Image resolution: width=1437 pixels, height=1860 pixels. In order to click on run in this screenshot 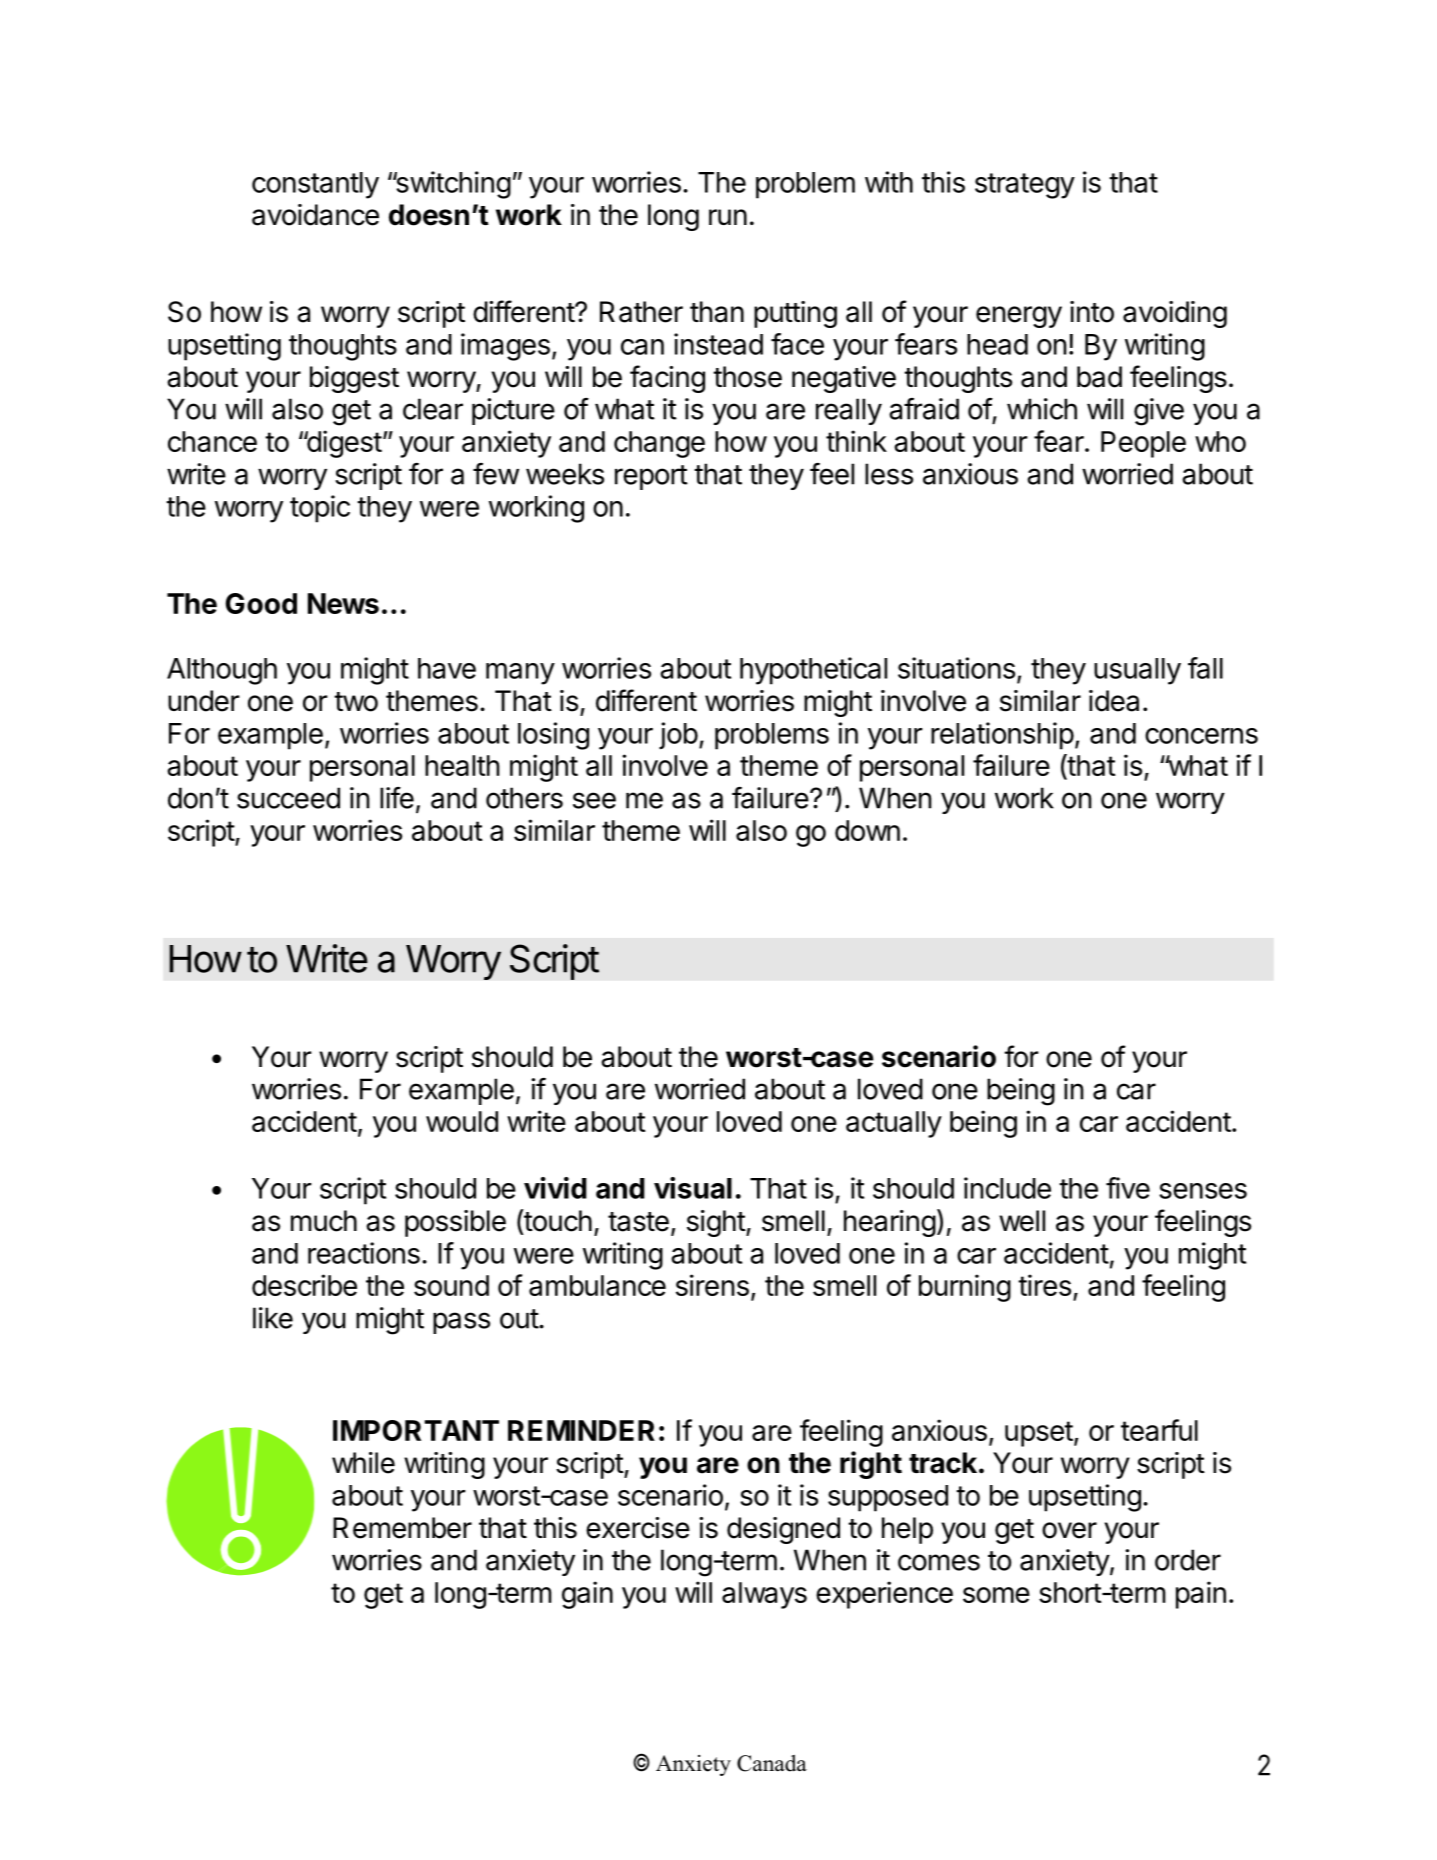, I will do `click(728, 217)`.
